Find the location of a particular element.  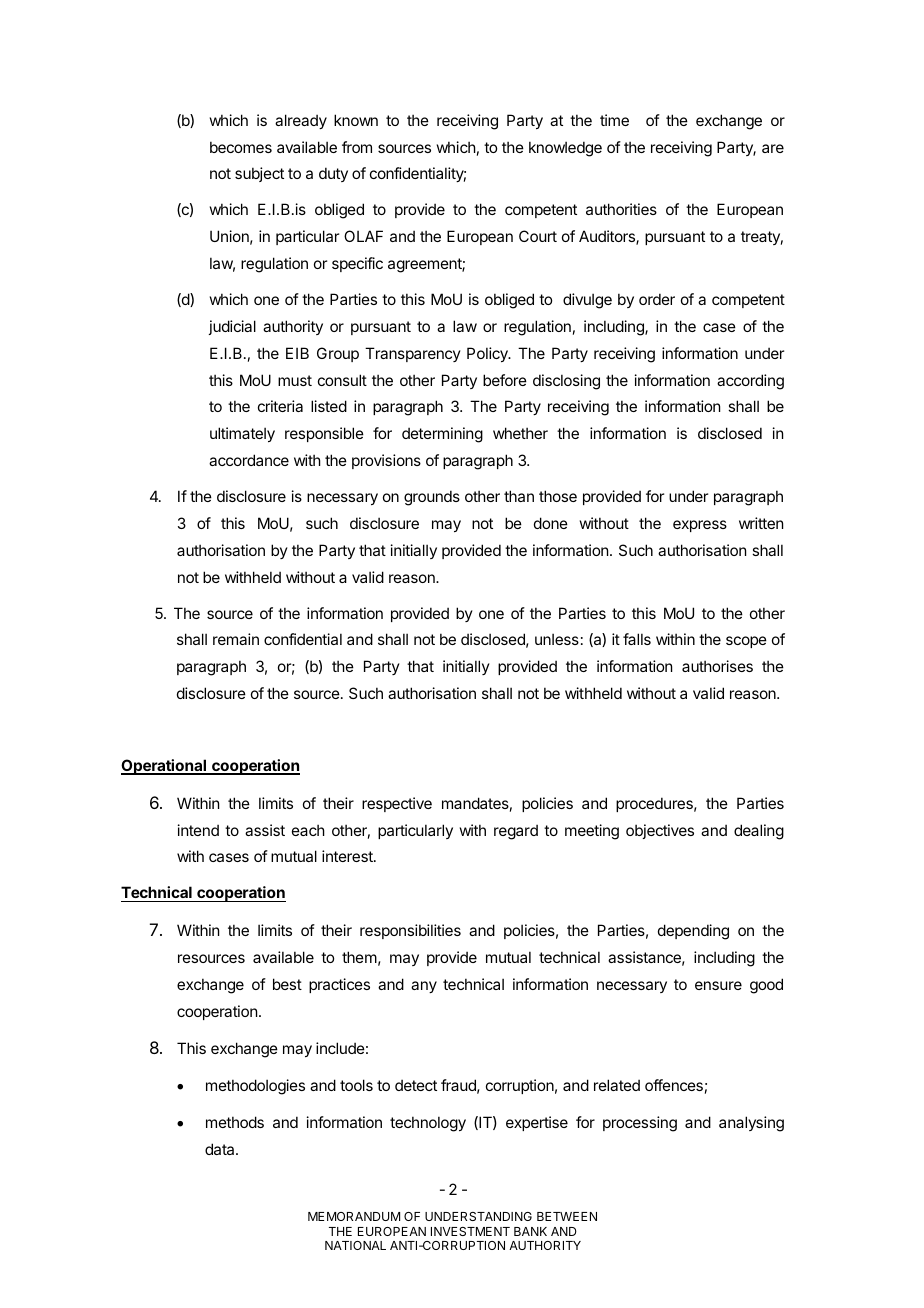

knowledge is located at coordinates (565, 149).
